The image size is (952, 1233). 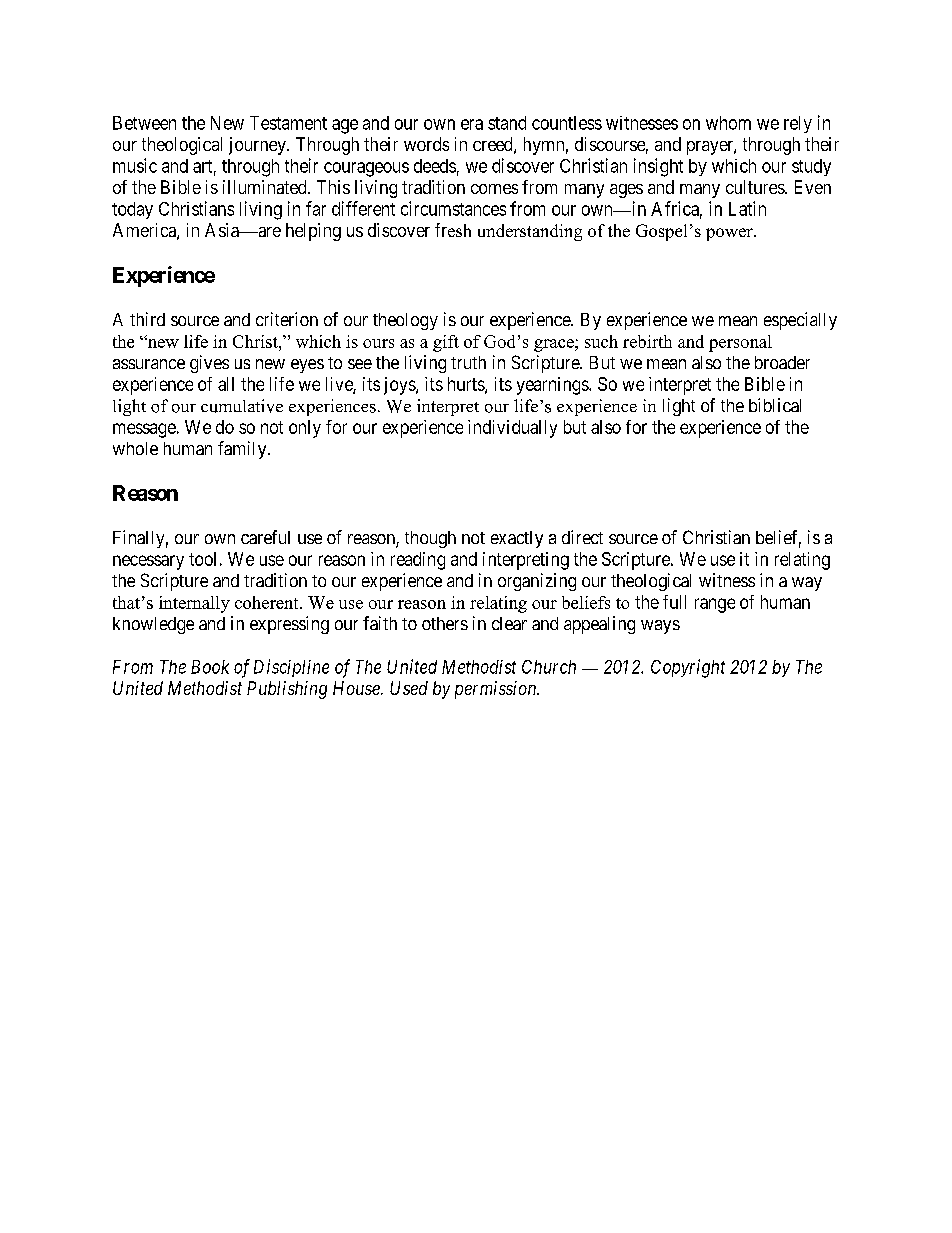 What do you see at coordinates (210, 667) in the screenshot?
I see `Book` at bounding box center [210, 667].
